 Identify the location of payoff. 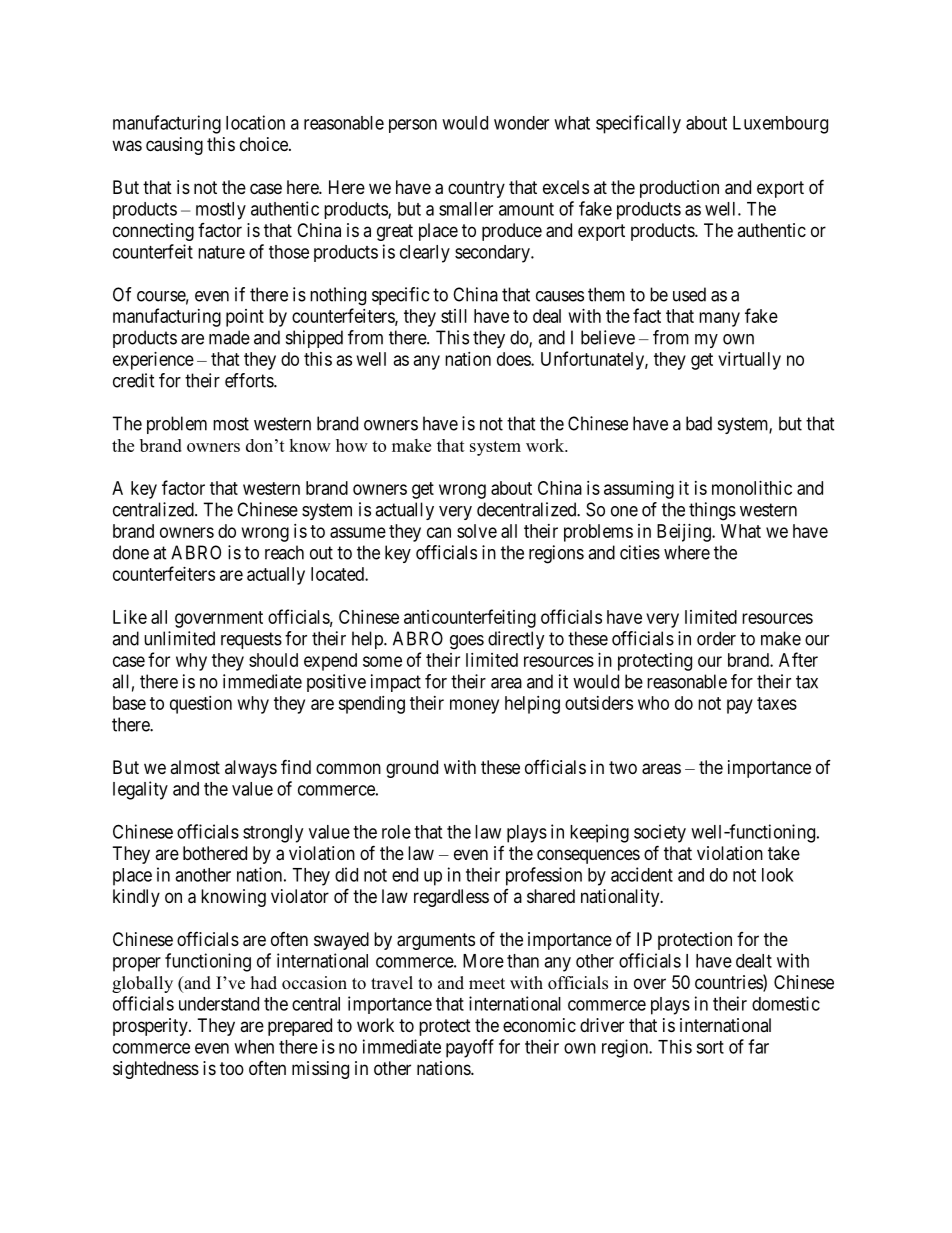
(470, 1048).
